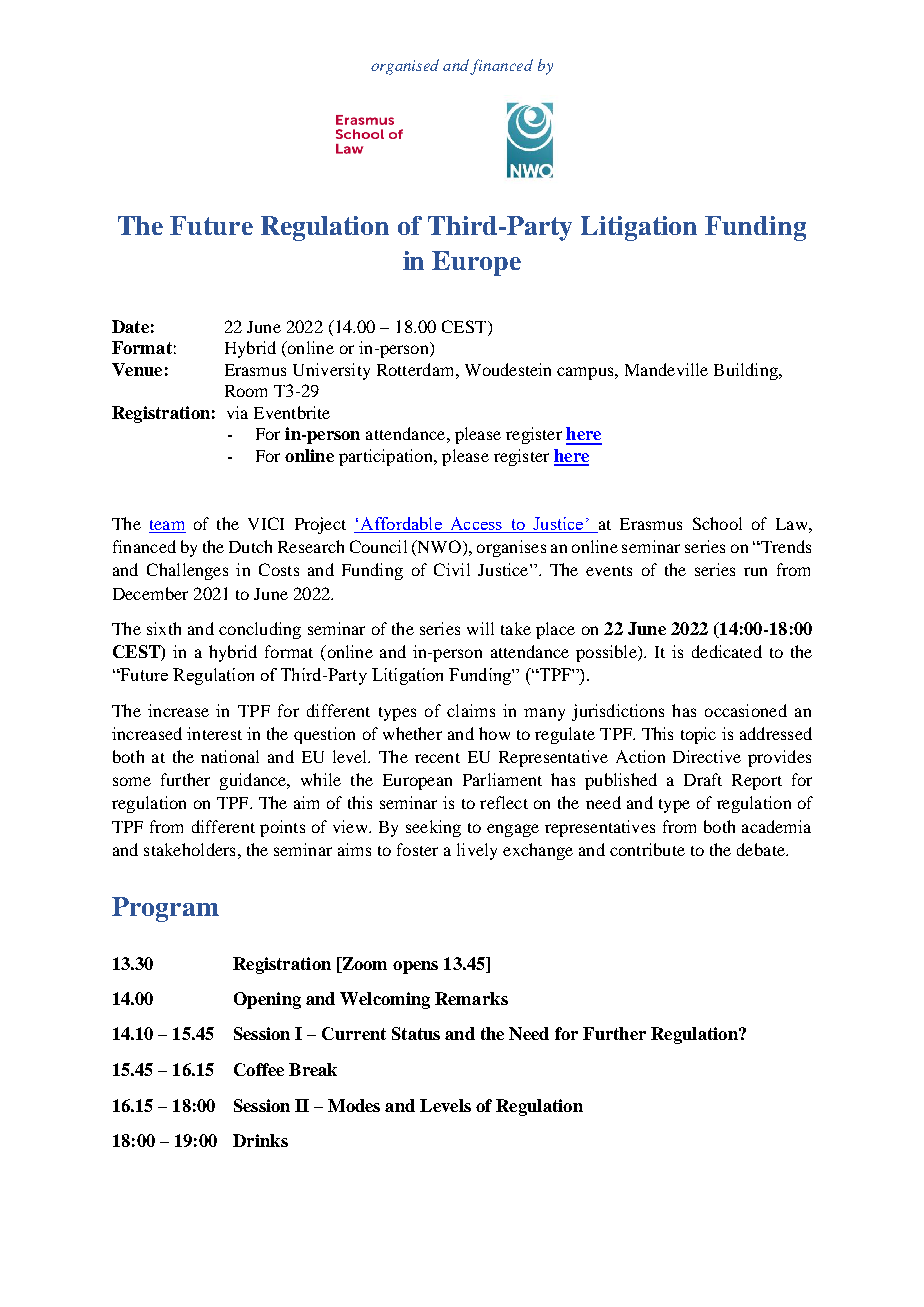 The width and height of the screenshot is (924, 1307). What do you see at coordinates (246, 391) in the screenshot?
I see `Room` at bounding box center [246, 391].
